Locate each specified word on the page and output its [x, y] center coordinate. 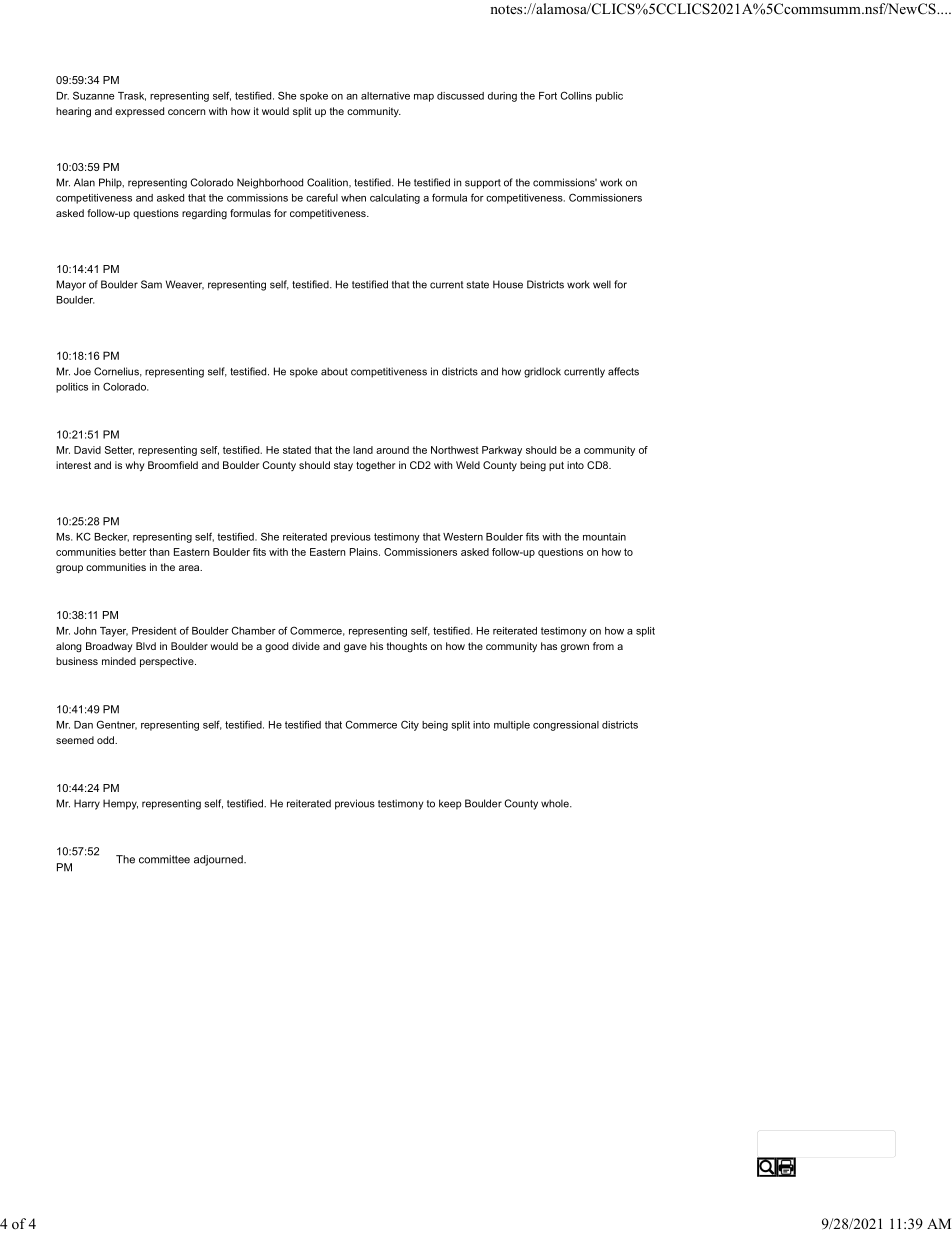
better [133, 552]
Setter [119, 450]
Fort [548, 96]
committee [164, 859]
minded [119, 661]
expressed [139, 112]
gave [355, 648]
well [602, 284]
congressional [566, 726]
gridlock [542, 372]
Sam [151, 284]
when [353, 198]
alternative [385, 96]
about [334, 371]
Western [463, 537]
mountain [604, 537]
